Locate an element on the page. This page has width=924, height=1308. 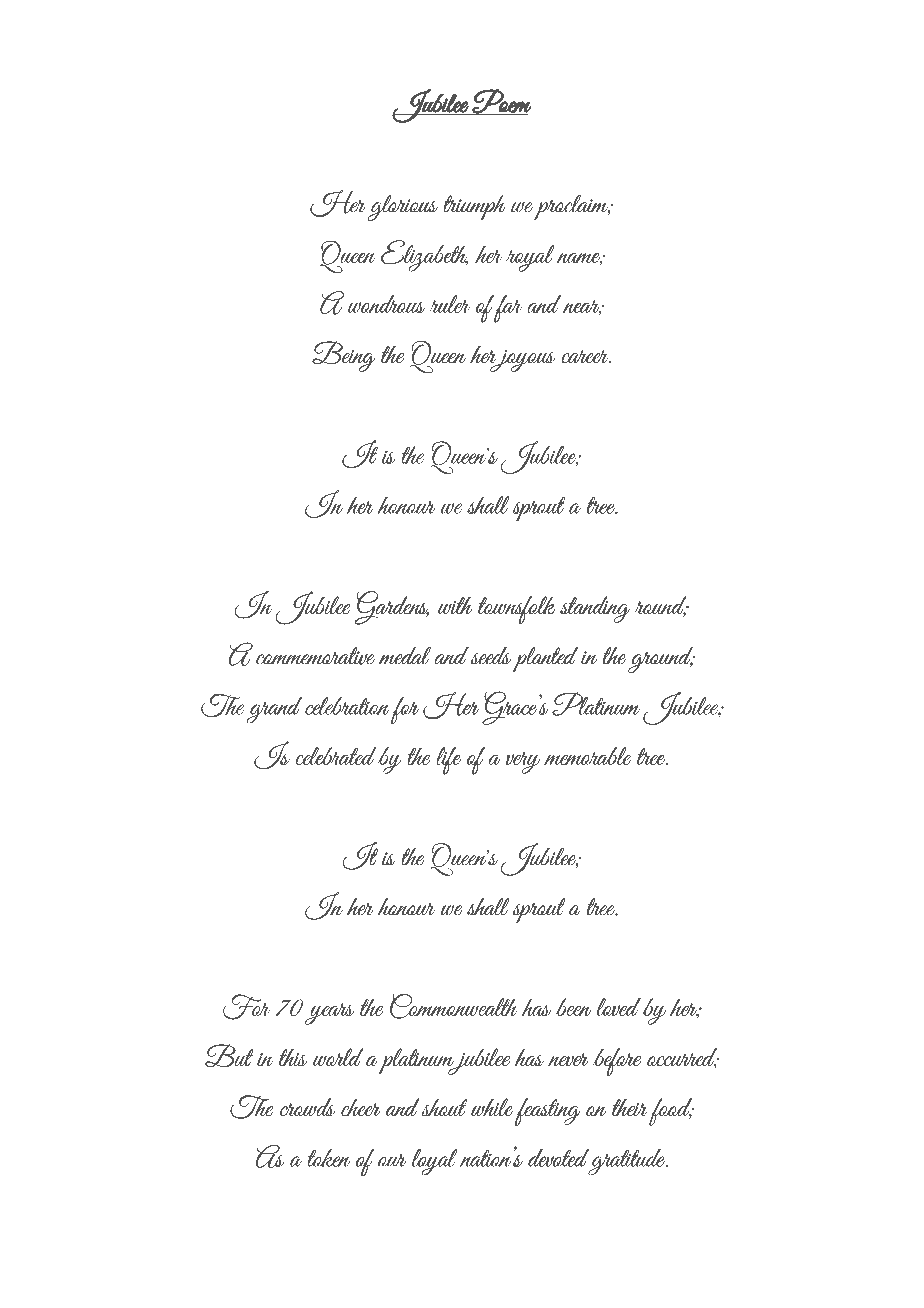
glorious is located at coordinates (403, 208).
